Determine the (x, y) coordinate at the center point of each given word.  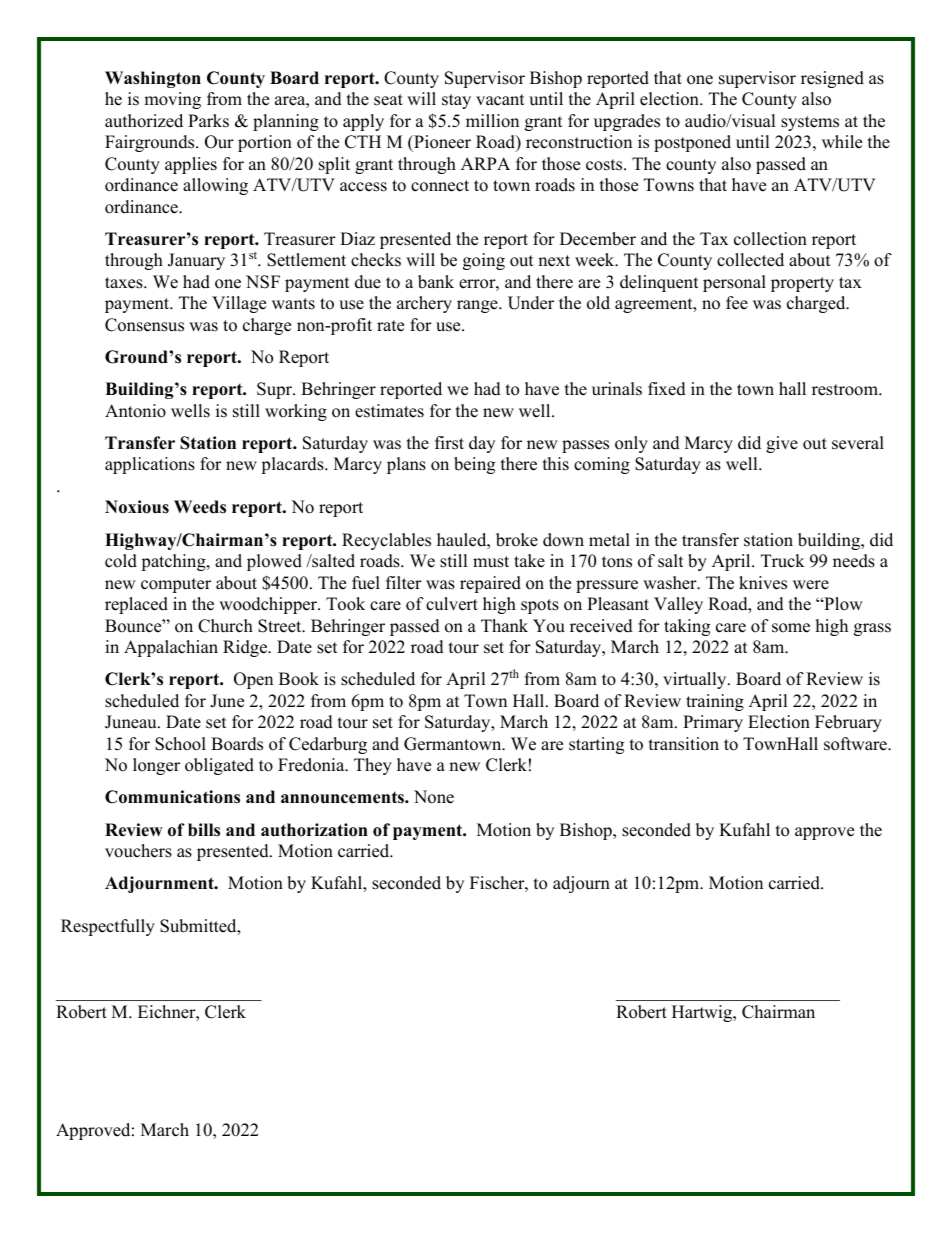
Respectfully (108, 927)
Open (253, 680)
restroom (846, 390)
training (715, 702)
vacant (500, 100)
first (449, 443)
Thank (504, 625)
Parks (208, 121)
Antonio (135, 411)
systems (810, 123)
